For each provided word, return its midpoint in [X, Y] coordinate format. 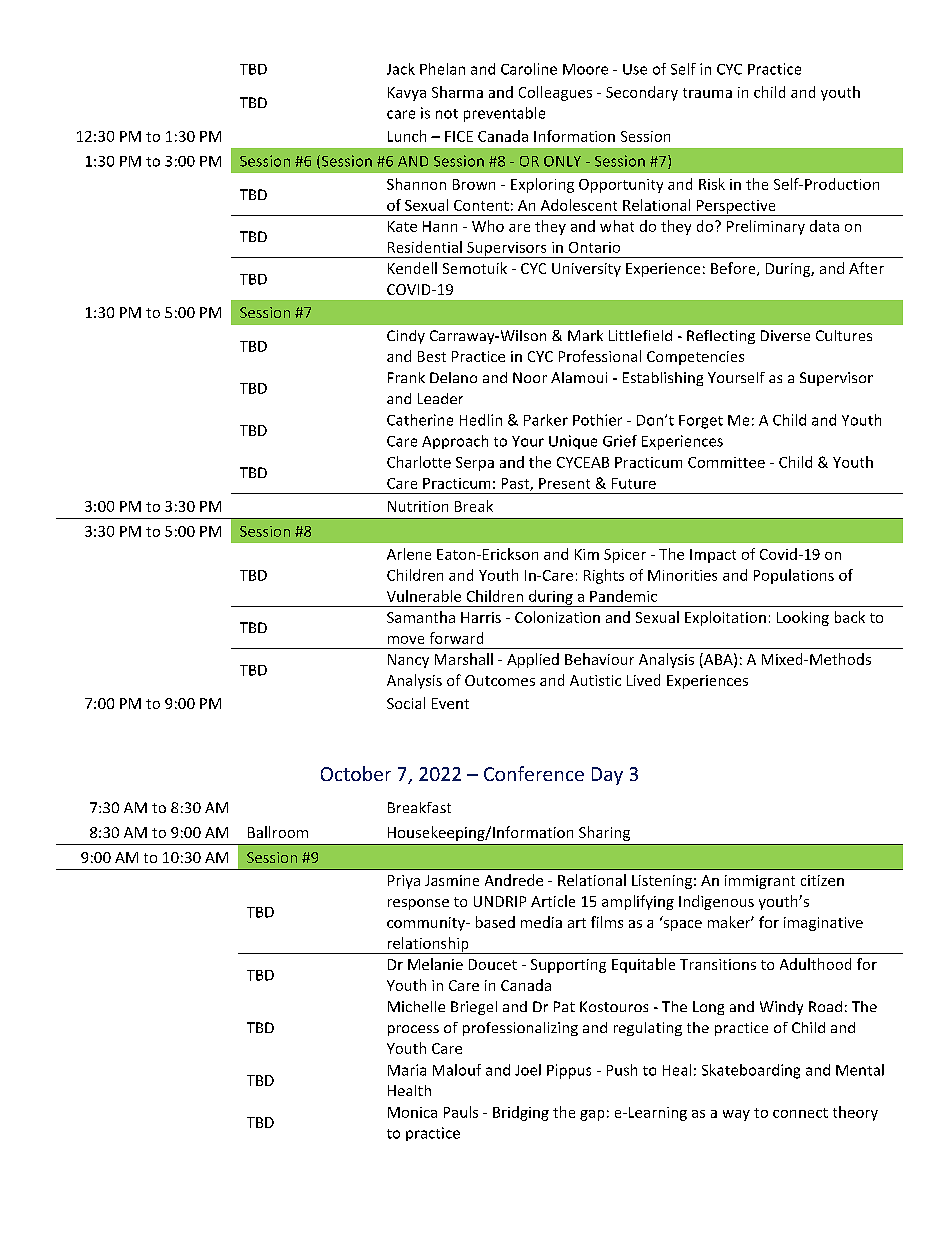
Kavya [407, 94]
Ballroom [278, 832]
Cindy [406, 337]
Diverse [785, 335]
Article [553, 901]
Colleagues [555, 93]
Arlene [409, 554]
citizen [822, 880]
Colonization [557, 617]
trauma [707, 93]
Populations [794, 576]
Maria [407, 1070]
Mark [585, 335]
